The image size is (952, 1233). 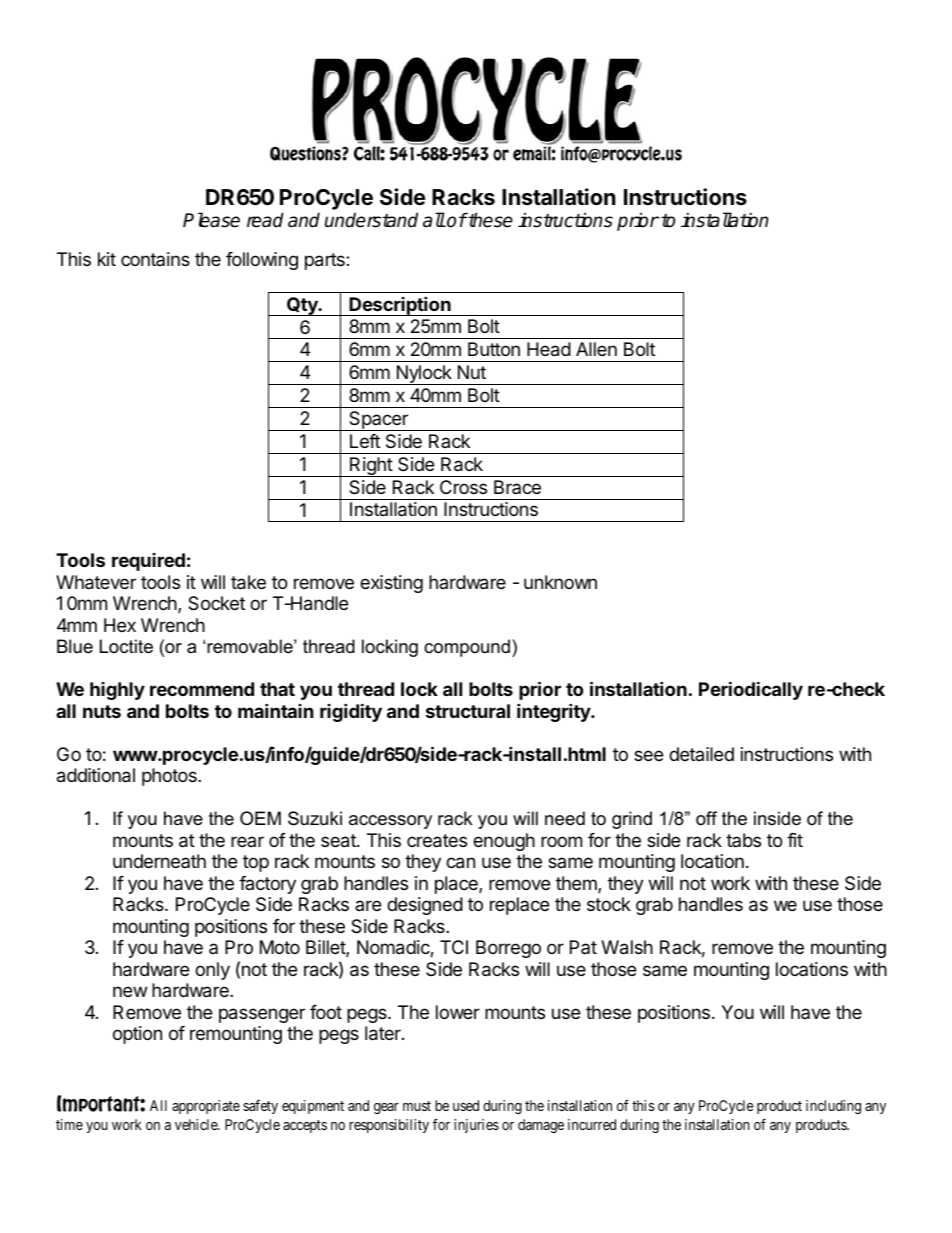 What do you see at coordinates (596, 349) in the screenshot?
I see `Allen` at bounding box center [596, 349].
